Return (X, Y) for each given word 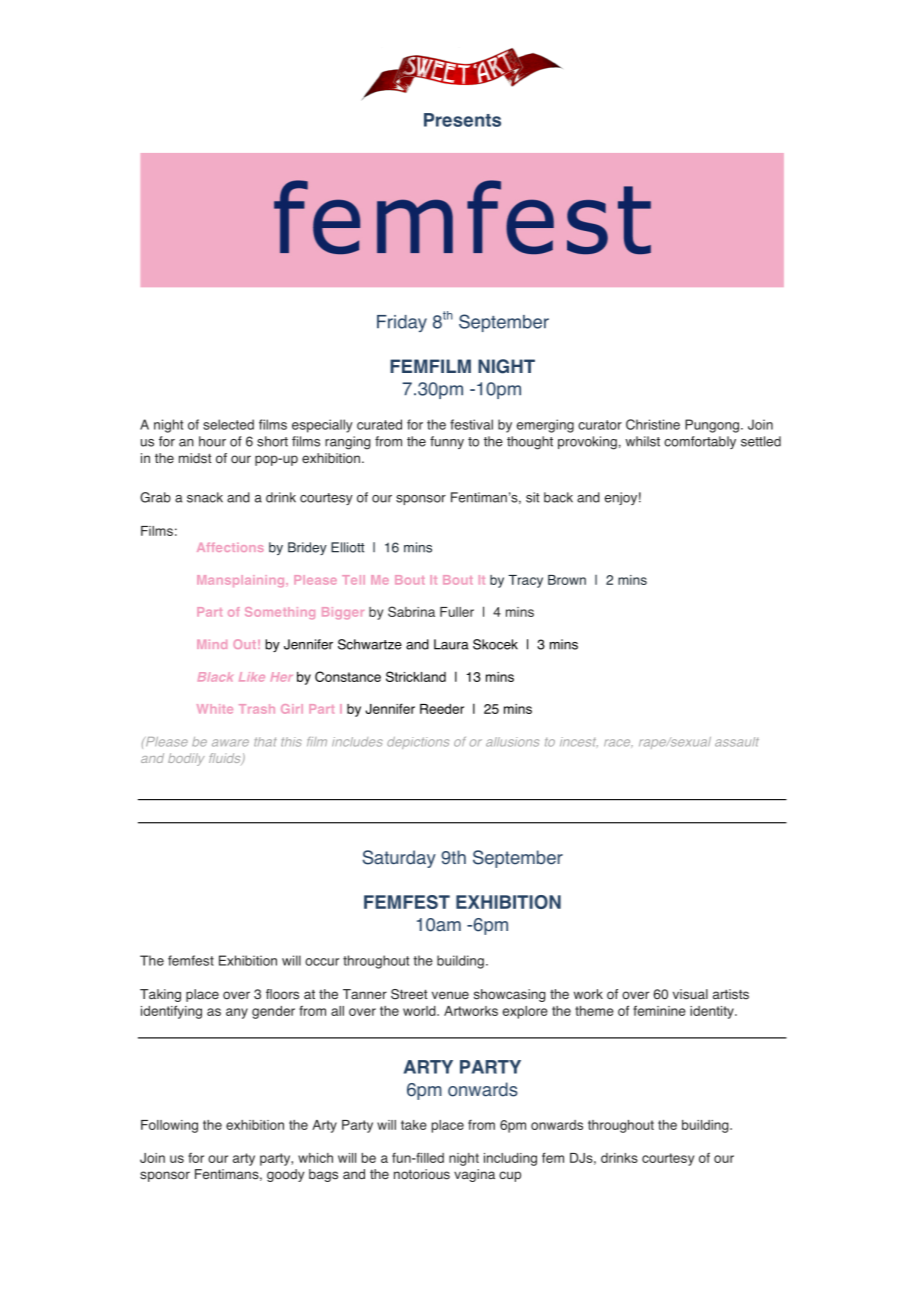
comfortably (700, 442)
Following (169, 1126)
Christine (653, 424)
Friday (402, 323)
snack (205, 497)
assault (737, 742)
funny (447, 442)
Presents (462, 120)
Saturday (399, 859)
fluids (226, 759)
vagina (474, 1175)
